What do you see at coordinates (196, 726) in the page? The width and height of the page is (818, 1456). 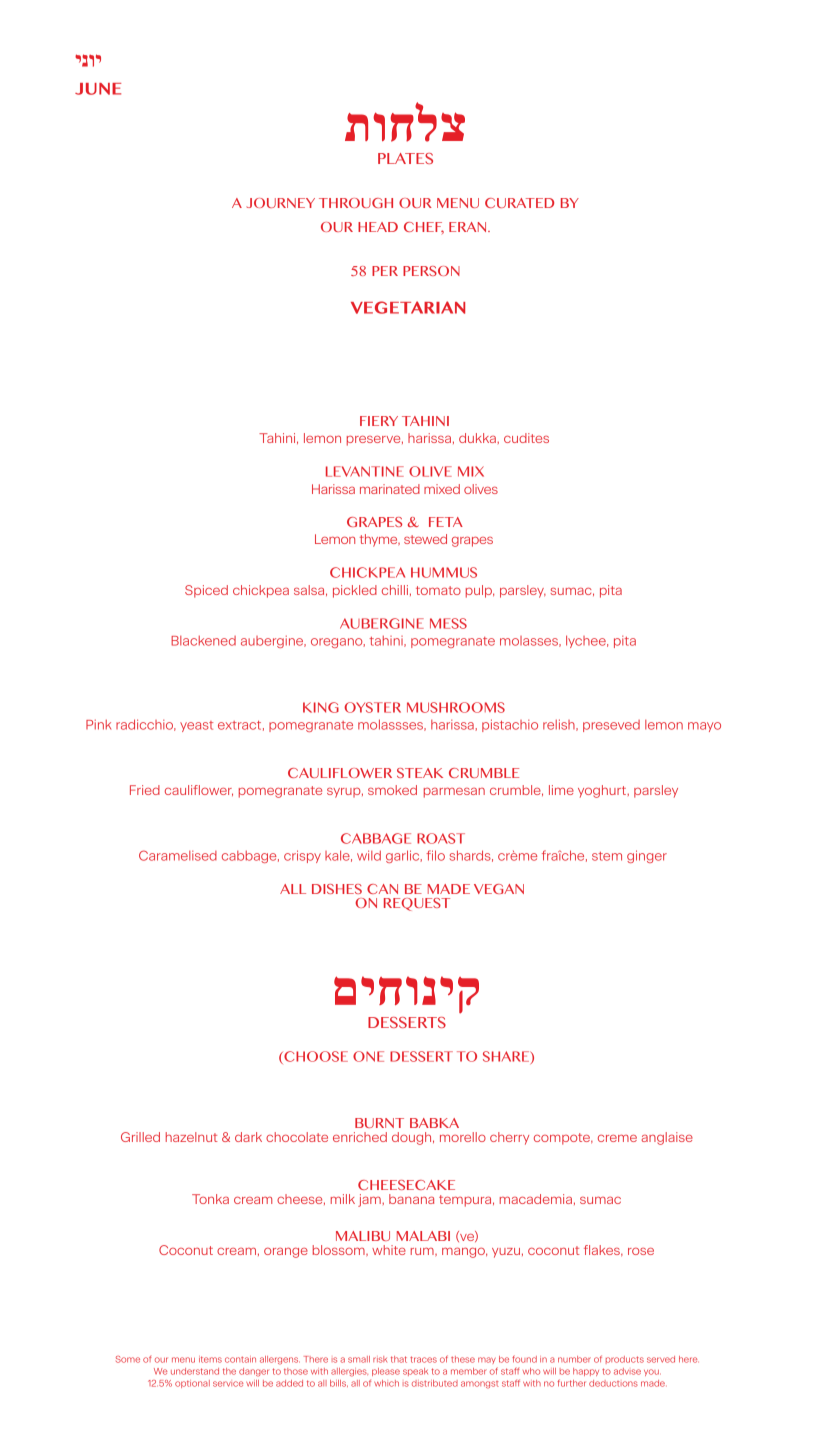 I see `yeast` at bounding box center [196, 726].
